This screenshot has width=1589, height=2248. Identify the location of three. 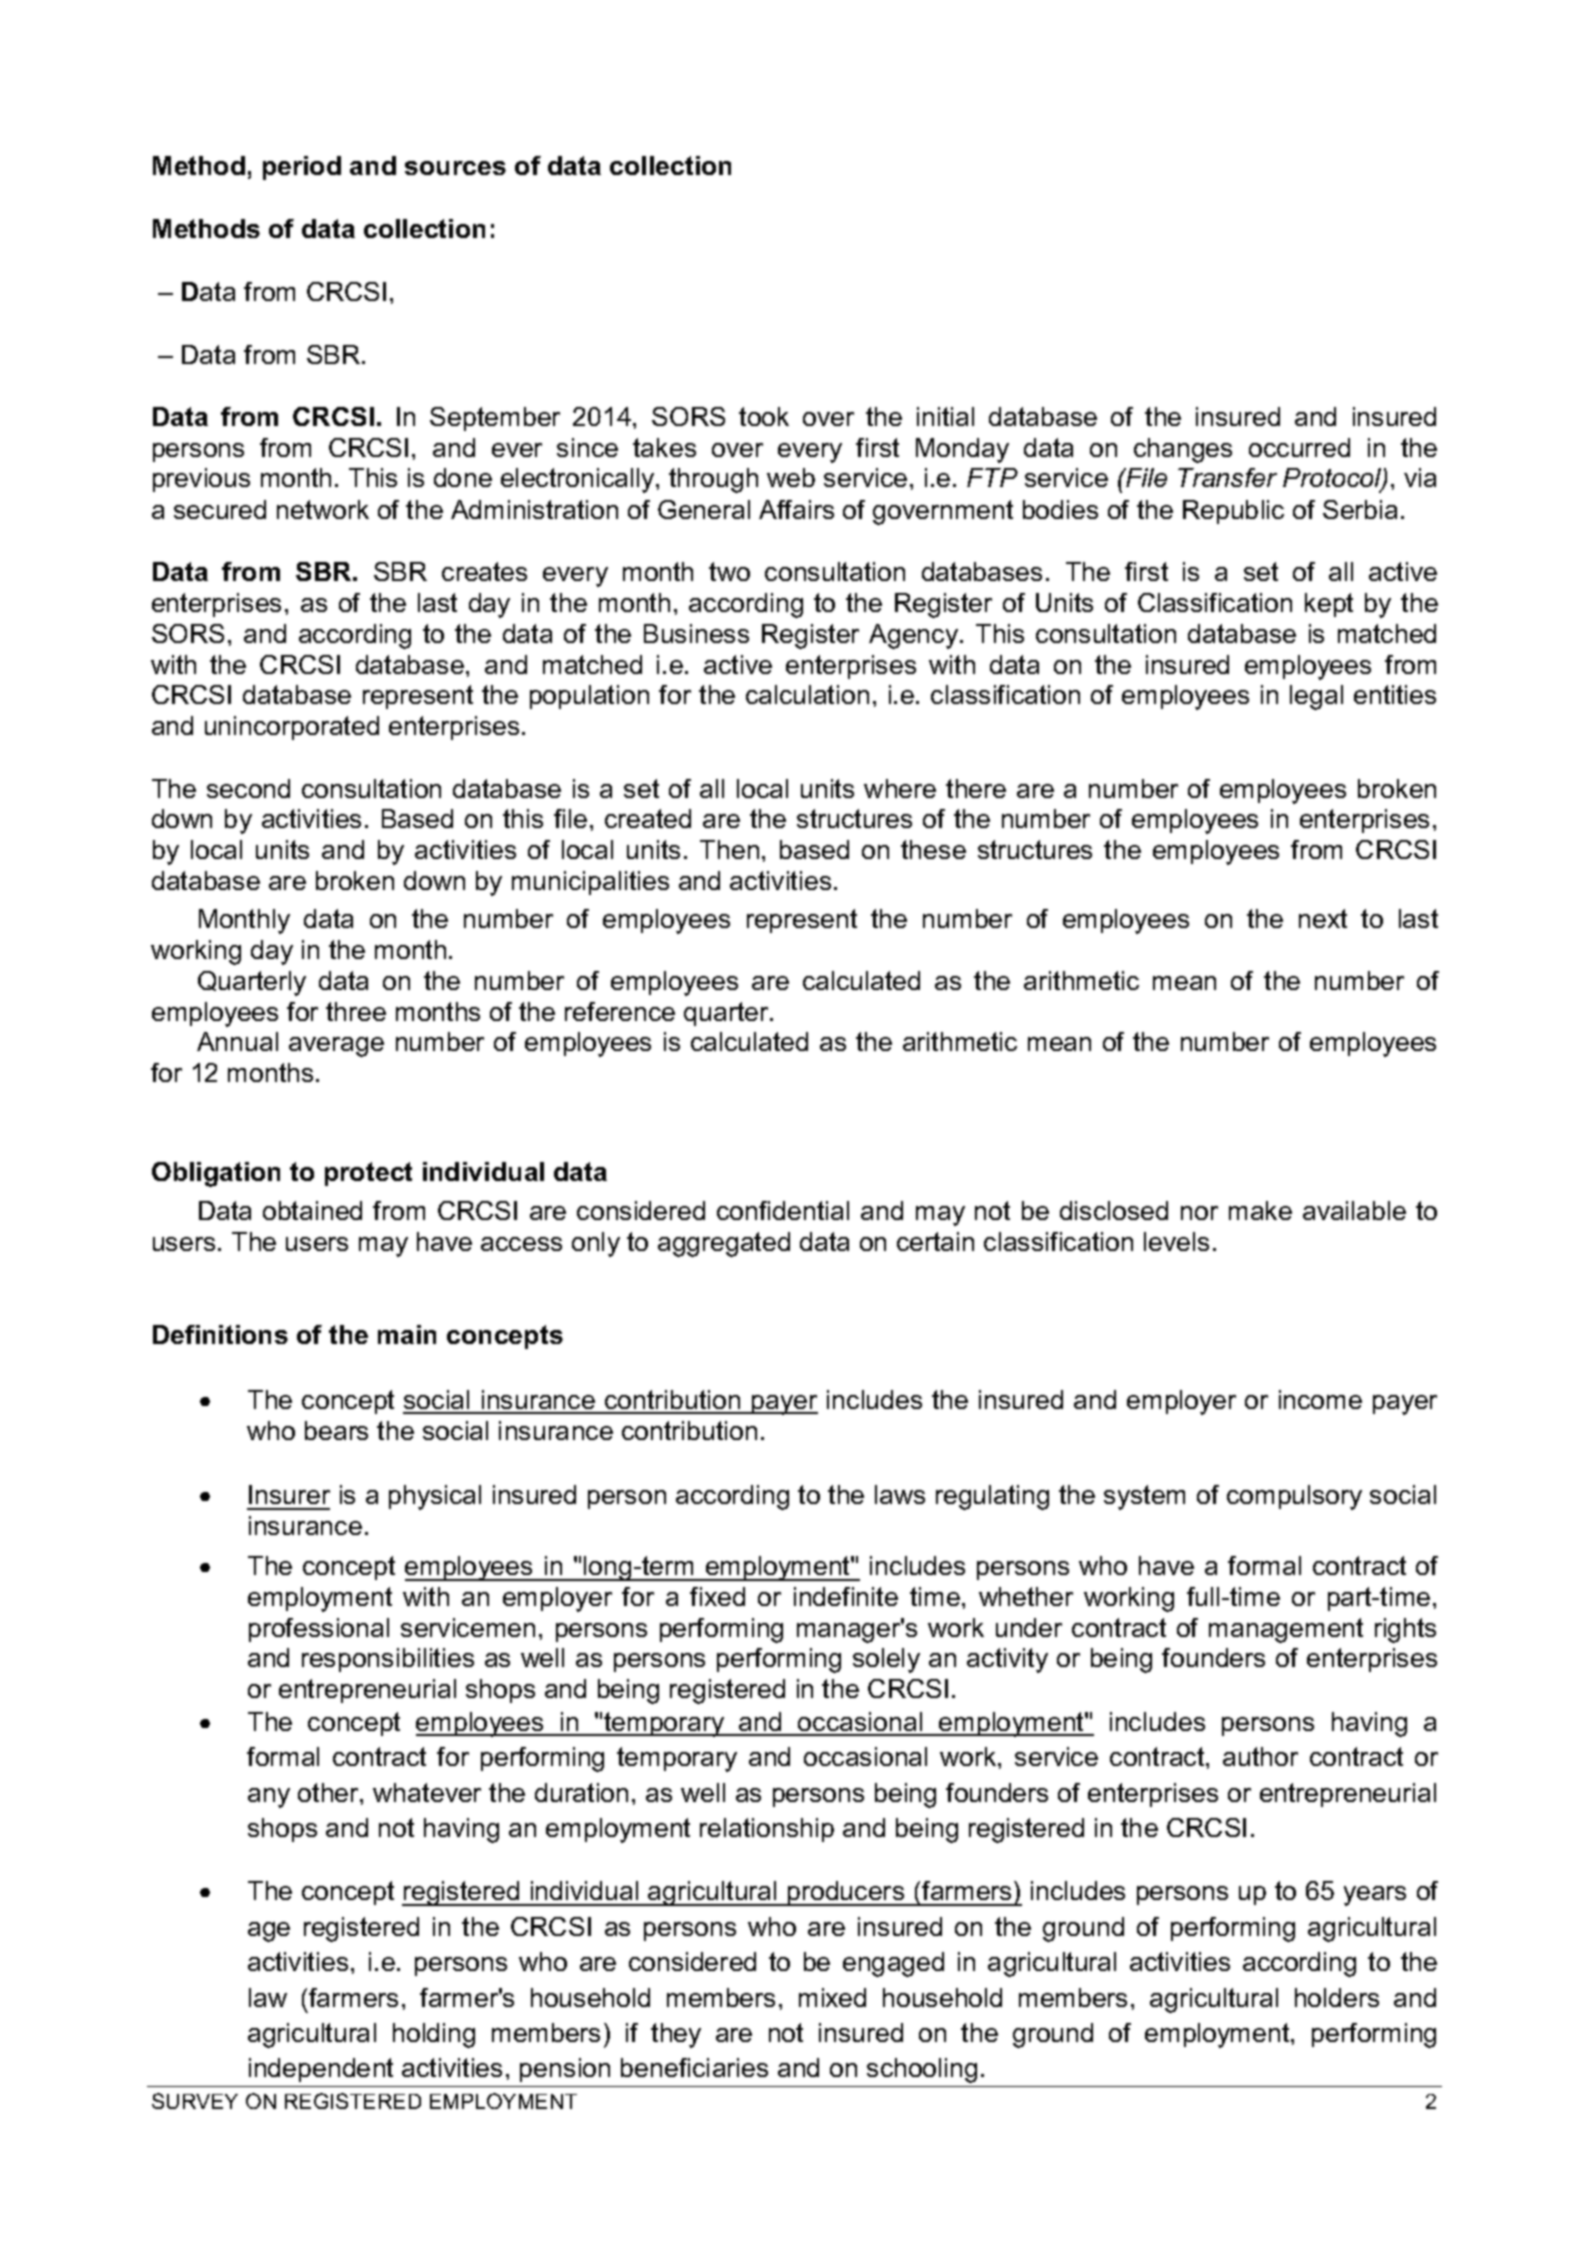
(356, 1011).
